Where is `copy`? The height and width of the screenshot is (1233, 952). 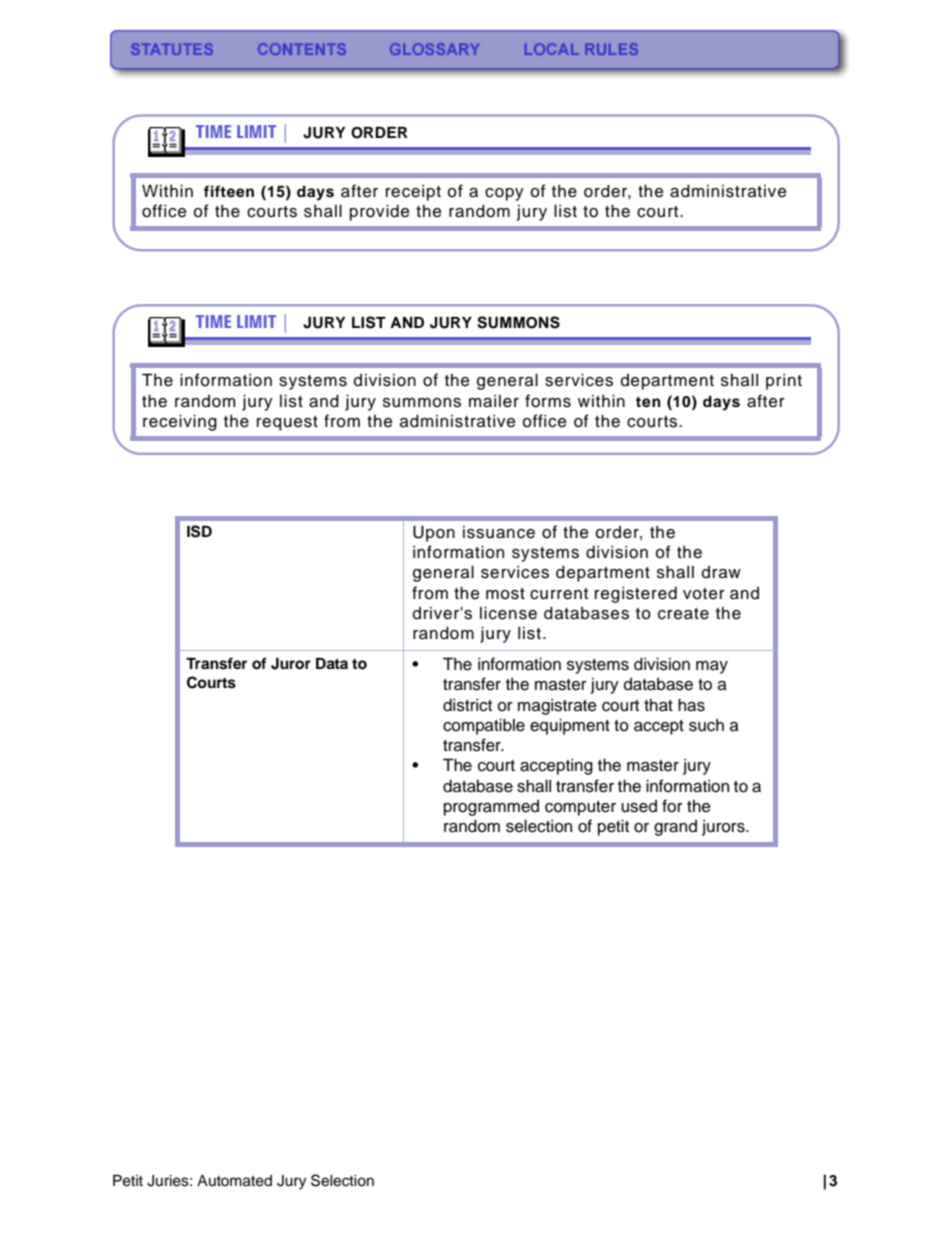
copy is located at coordinates (504, 194).
